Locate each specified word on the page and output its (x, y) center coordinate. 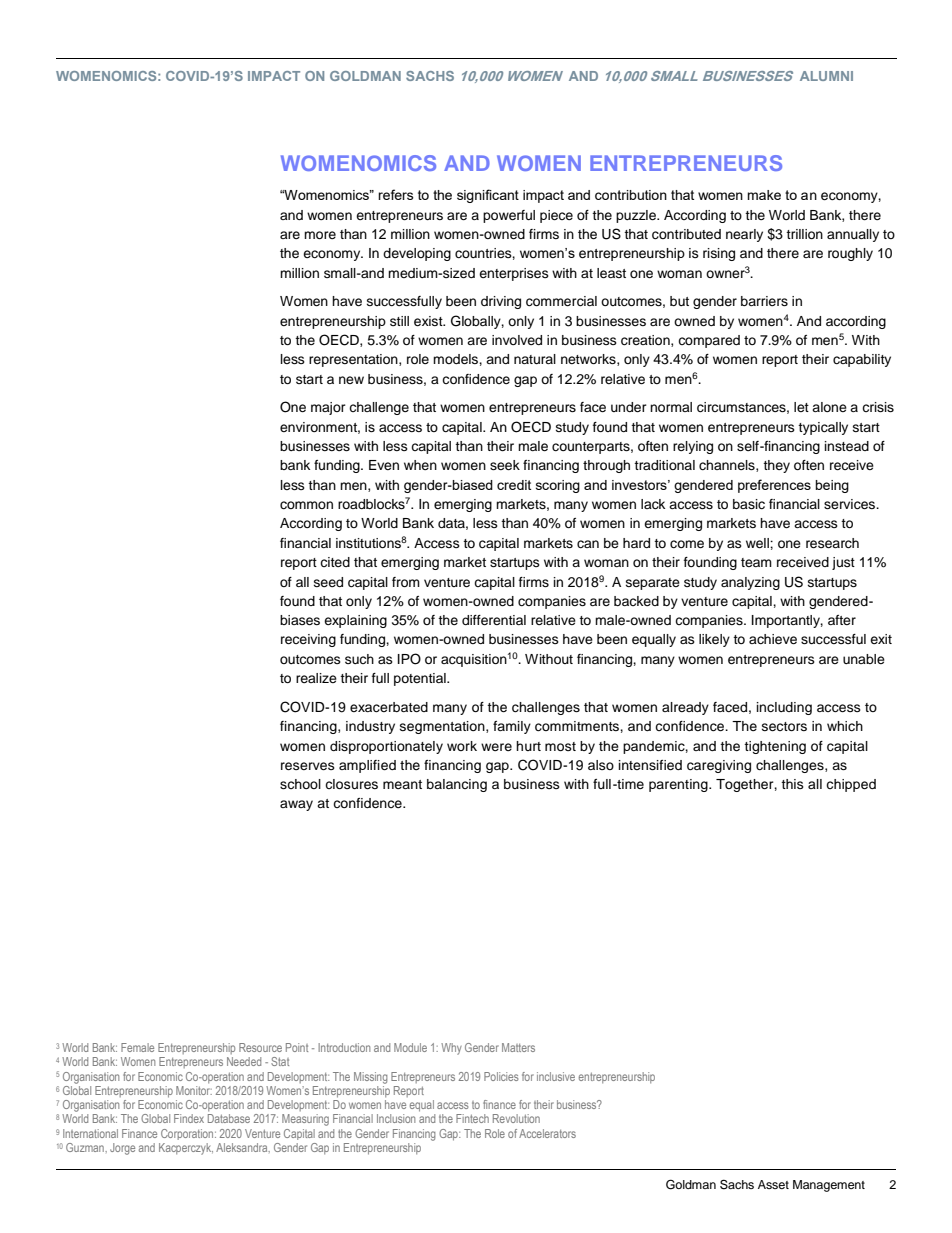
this (792, 784)
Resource (260, 1047)
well (758, 543)
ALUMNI (826, 76)
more (320, 235)
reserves (308, 766)
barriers (764, 301)
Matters (518, 1047)
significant (488, 196)
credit (514, 485)
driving (501, 302)
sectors (784, 726)
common (306, 505)
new (351, 380)
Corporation (188, 1134)
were (496, 747)
